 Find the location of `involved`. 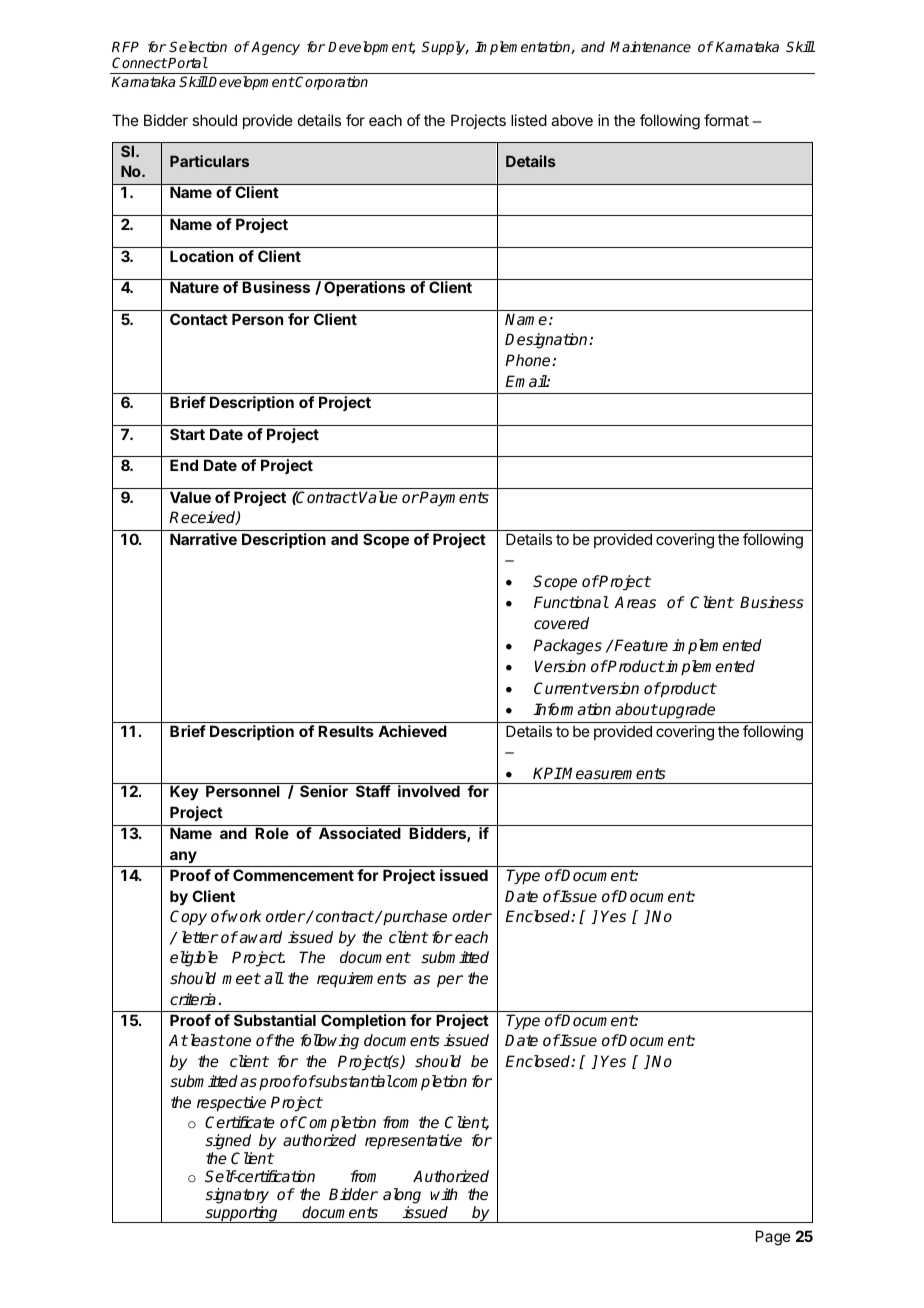

involved is located at coordinates (429, 791).
